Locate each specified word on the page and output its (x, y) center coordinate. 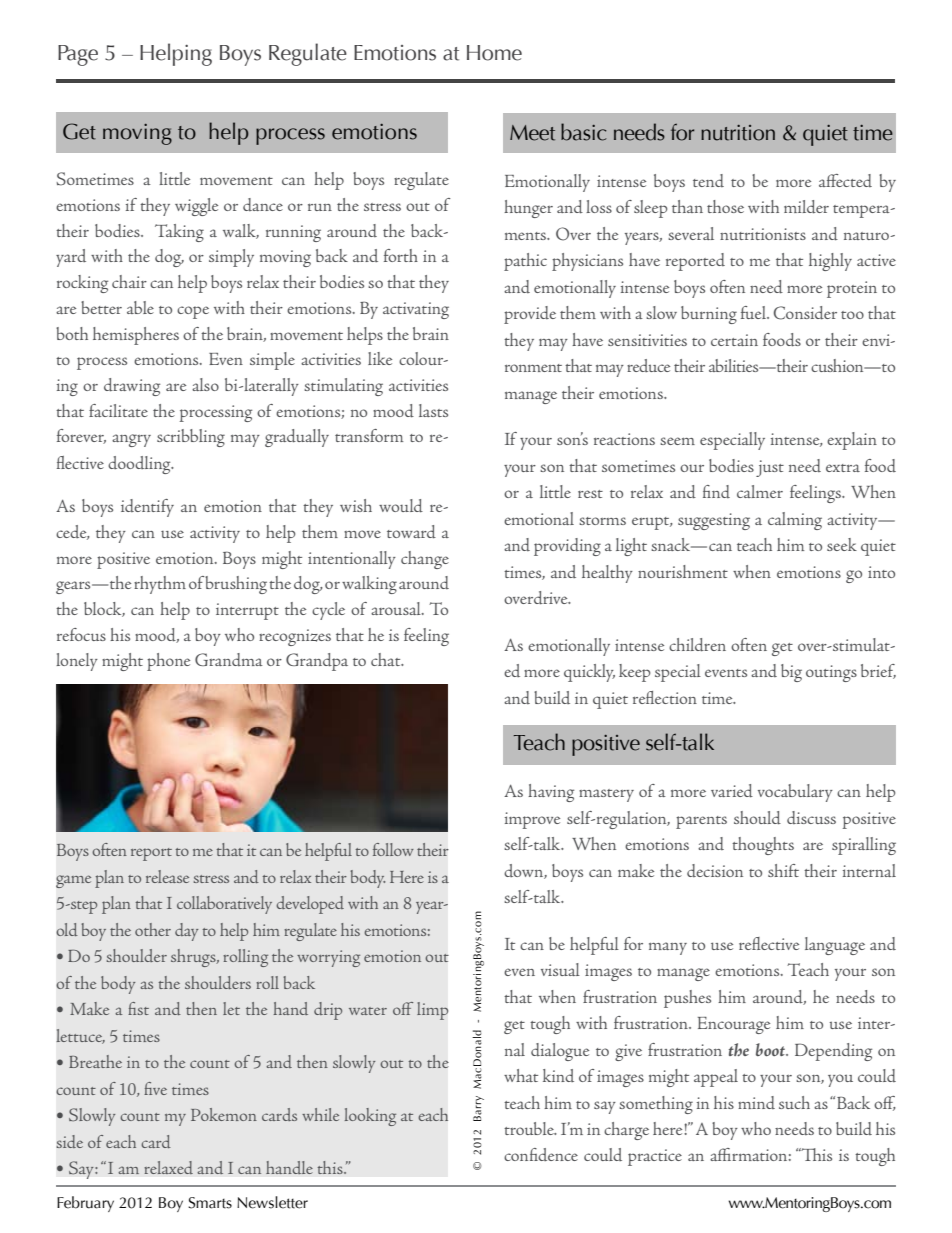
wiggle (196, 207)
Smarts (210, 1203)
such (794, 1102)
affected (845, 180)
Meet (532, 133)
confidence (541, 1154)
